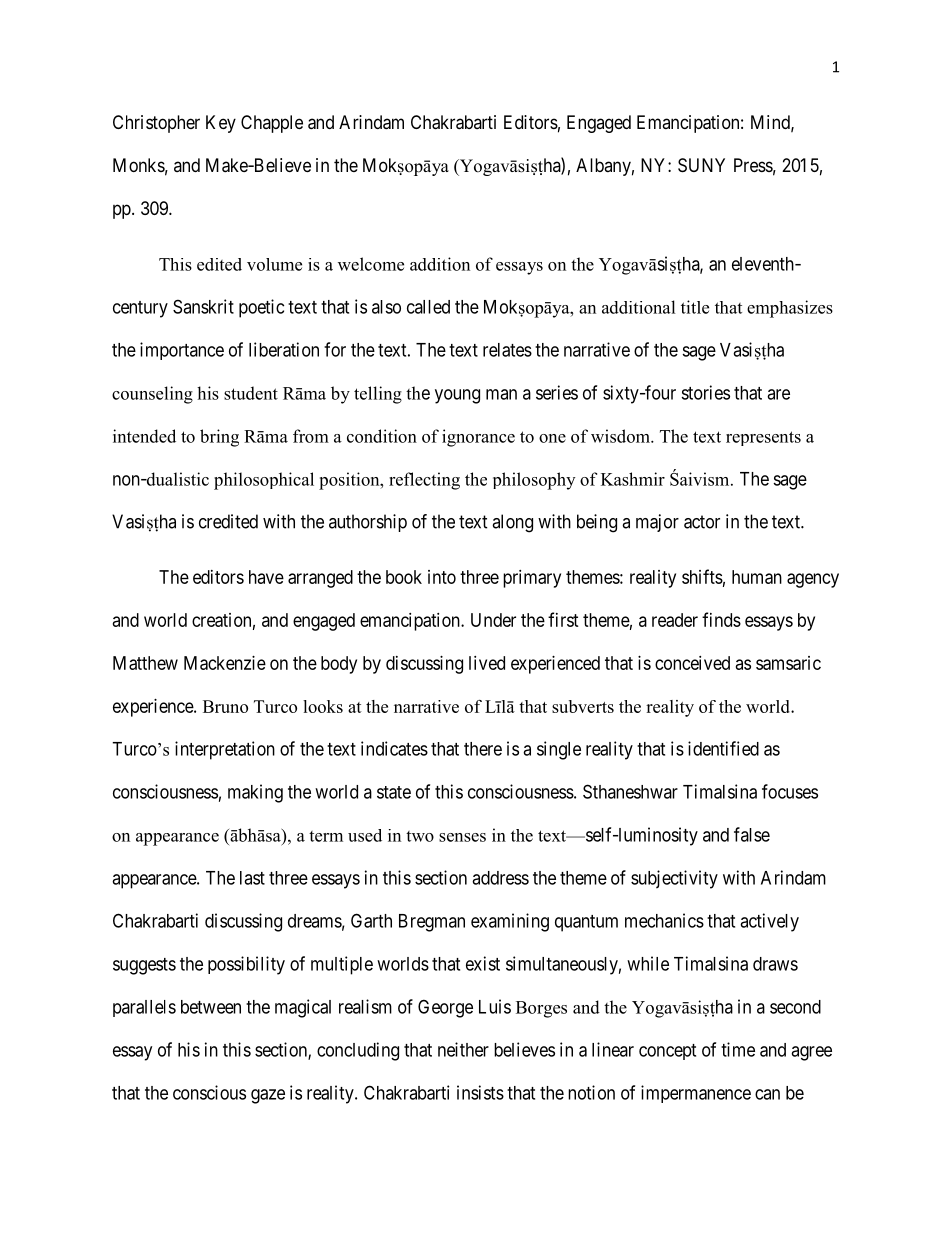 The height and width of the screenshot is (1233, 952). Describe the element at coordinates (264, 481) in the screenshot. I see `philosophical` at that location.
